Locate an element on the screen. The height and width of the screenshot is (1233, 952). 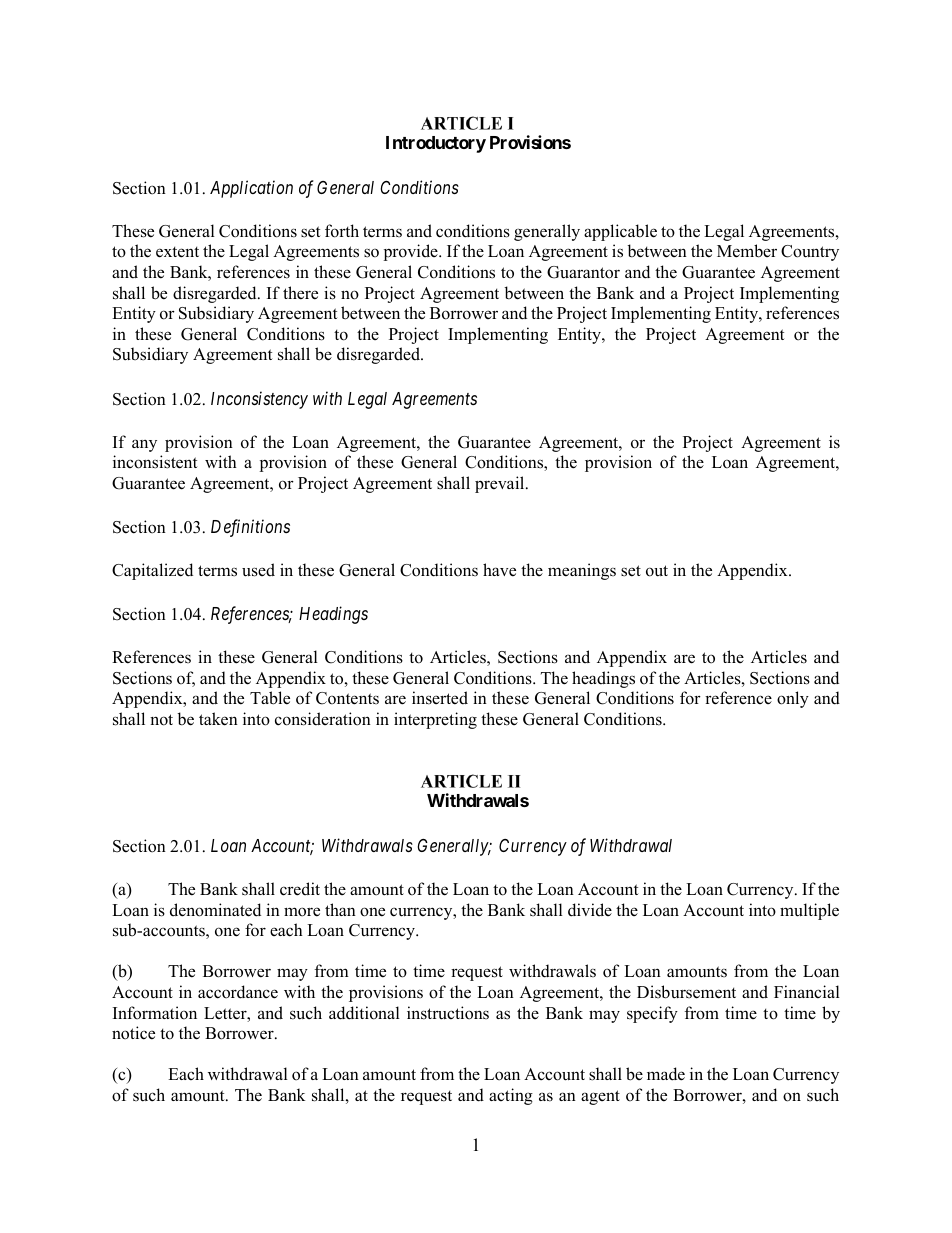
notice is located at coordinates (133, 1033).
